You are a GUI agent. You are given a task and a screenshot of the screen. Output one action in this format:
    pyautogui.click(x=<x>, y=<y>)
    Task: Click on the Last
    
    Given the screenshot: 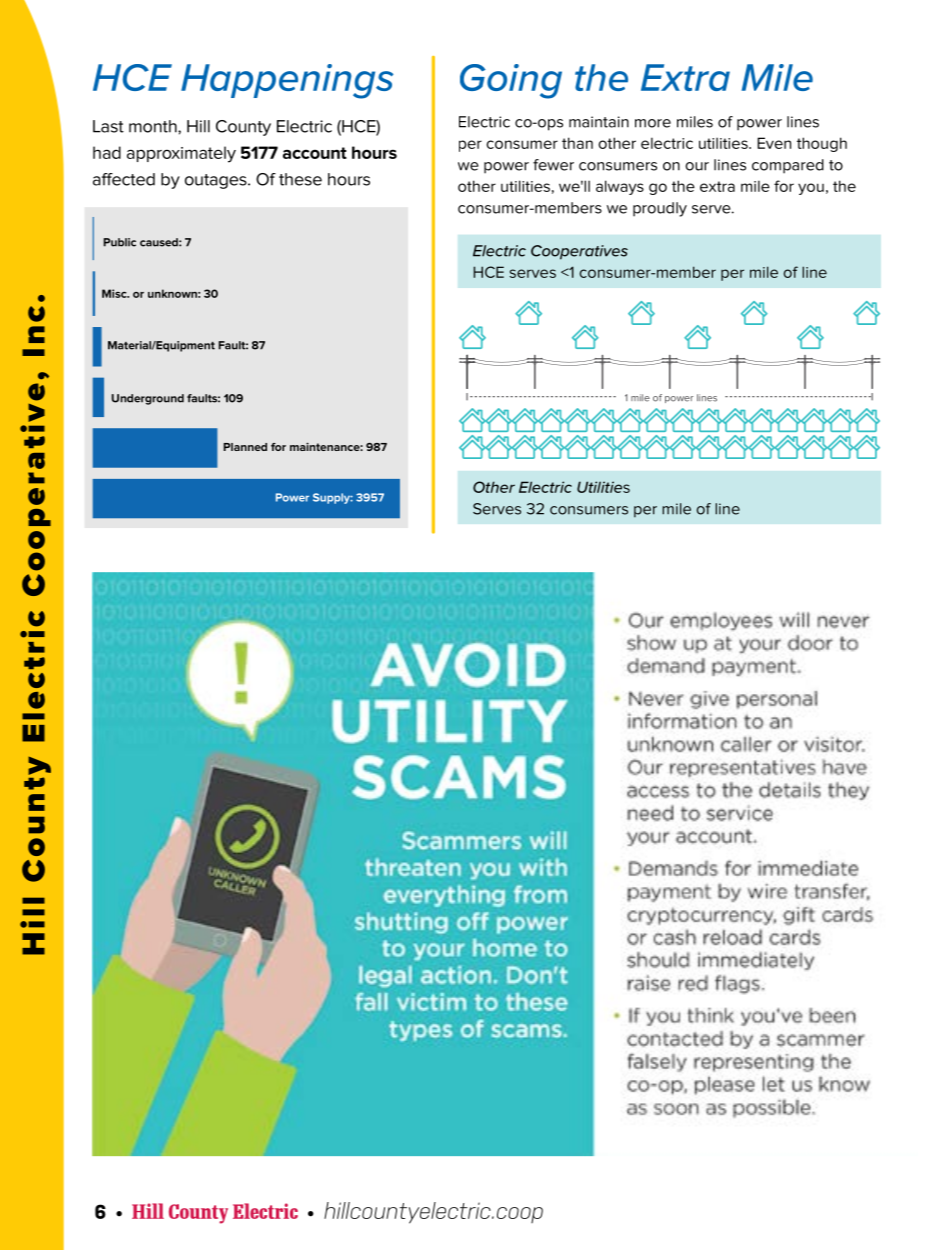 What is the action you would take?
    pyautogui.click(x=108, y=126)
